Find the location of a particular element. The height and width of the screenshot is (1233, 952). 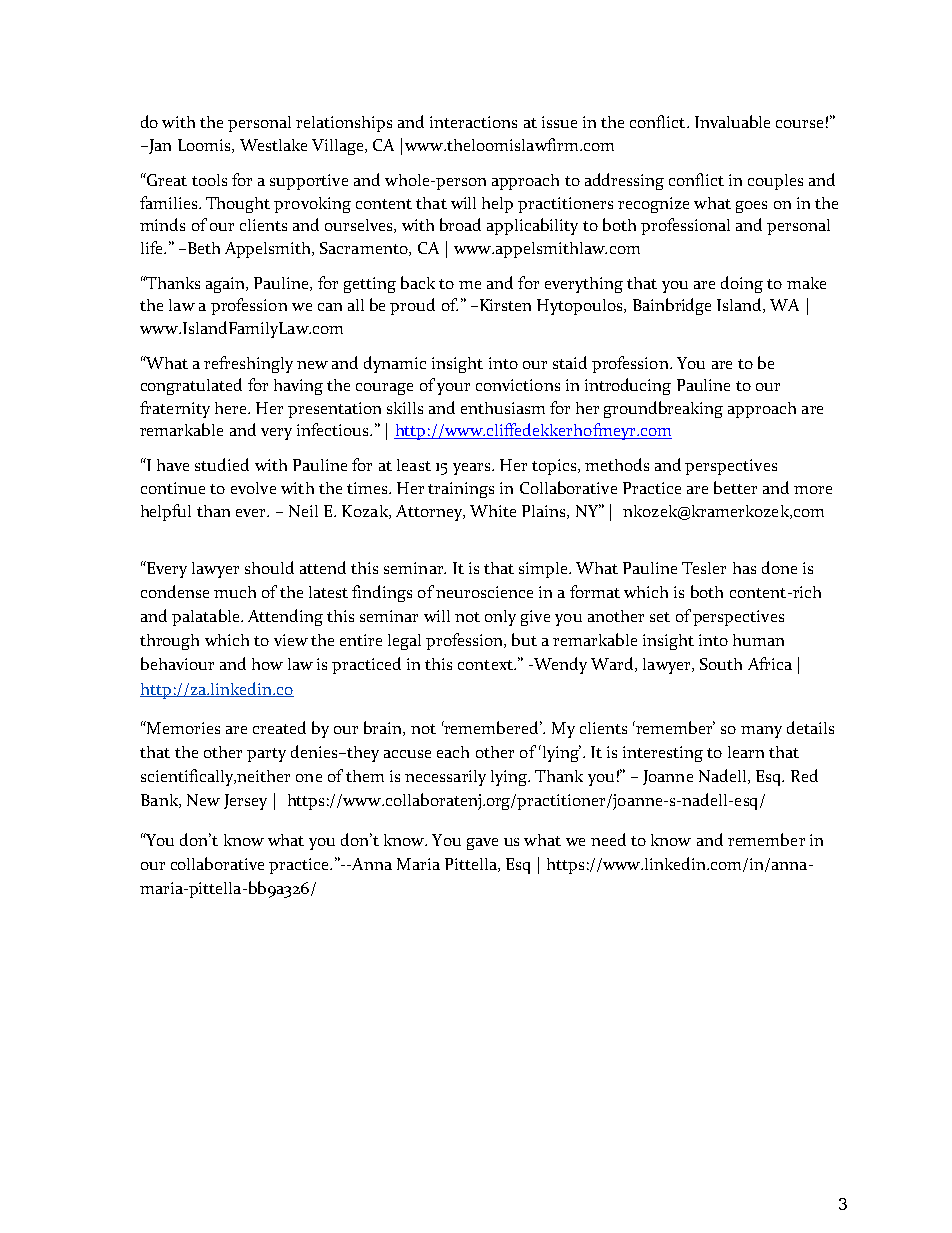

evolve is located at coordinates (253, 488).
